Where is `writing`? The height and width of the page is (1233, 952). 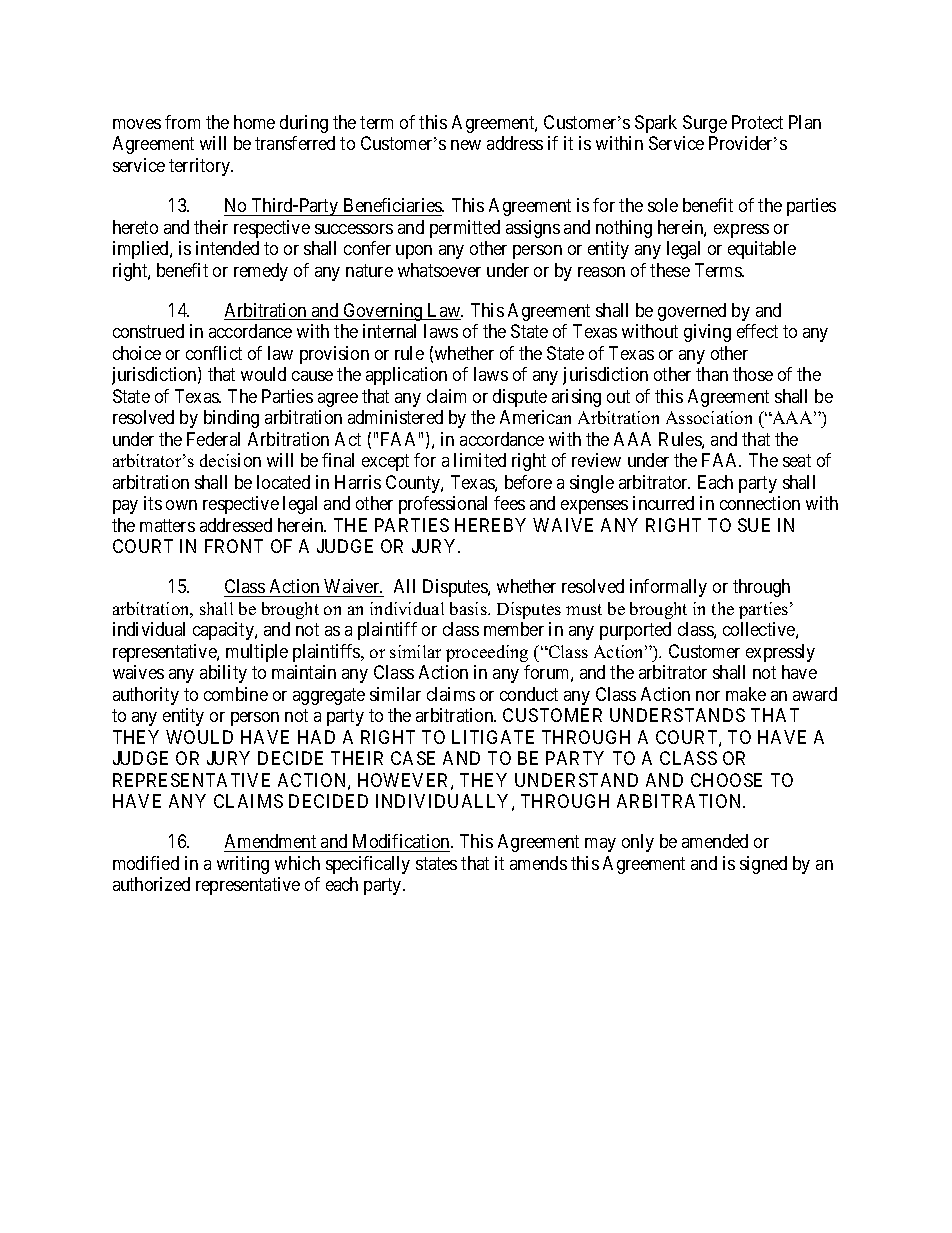
writing is located at coordinates (243, 865).
